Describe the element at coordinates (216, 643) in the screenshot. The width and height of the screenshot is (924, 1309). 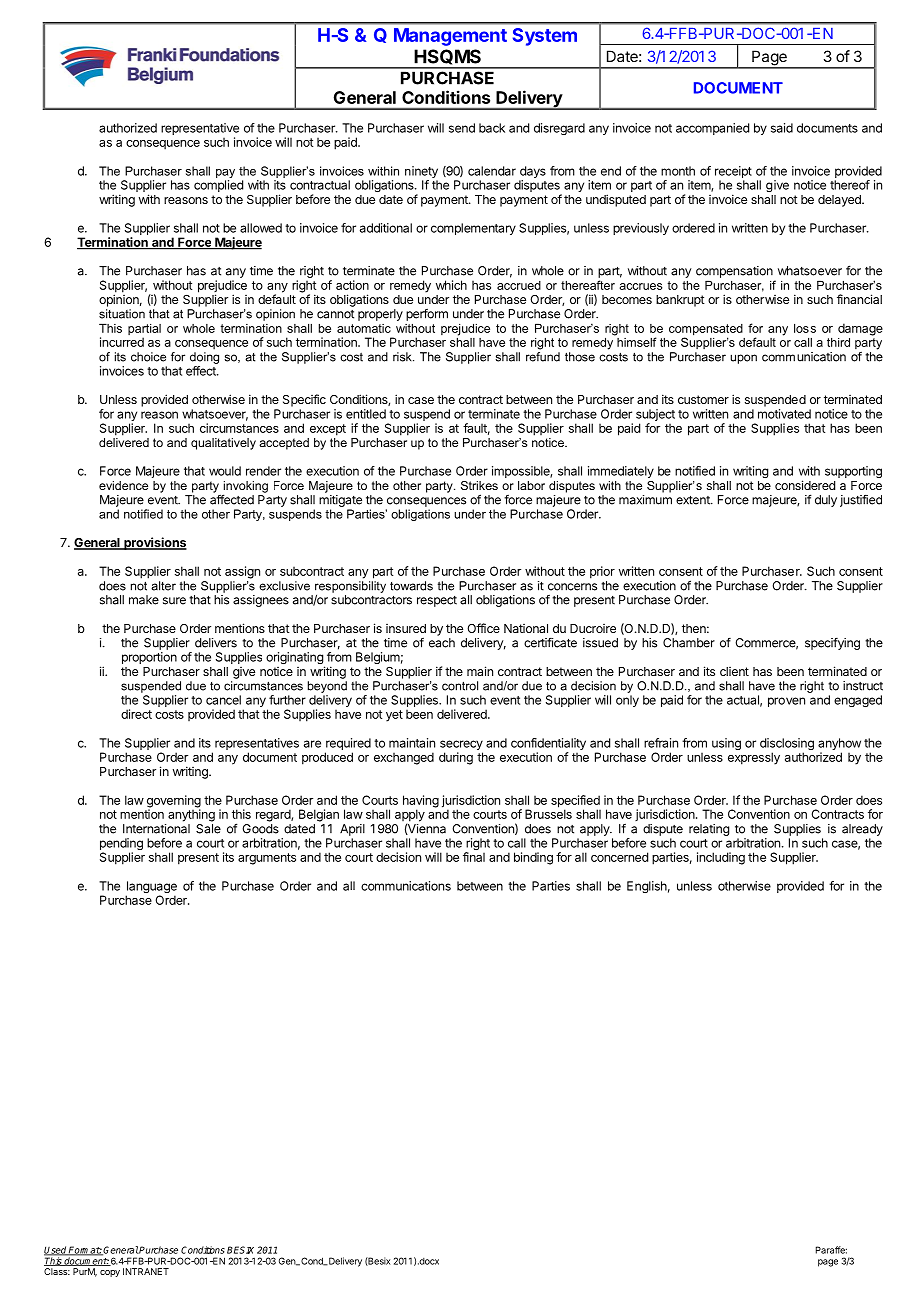
I see `delivers` at that location.
